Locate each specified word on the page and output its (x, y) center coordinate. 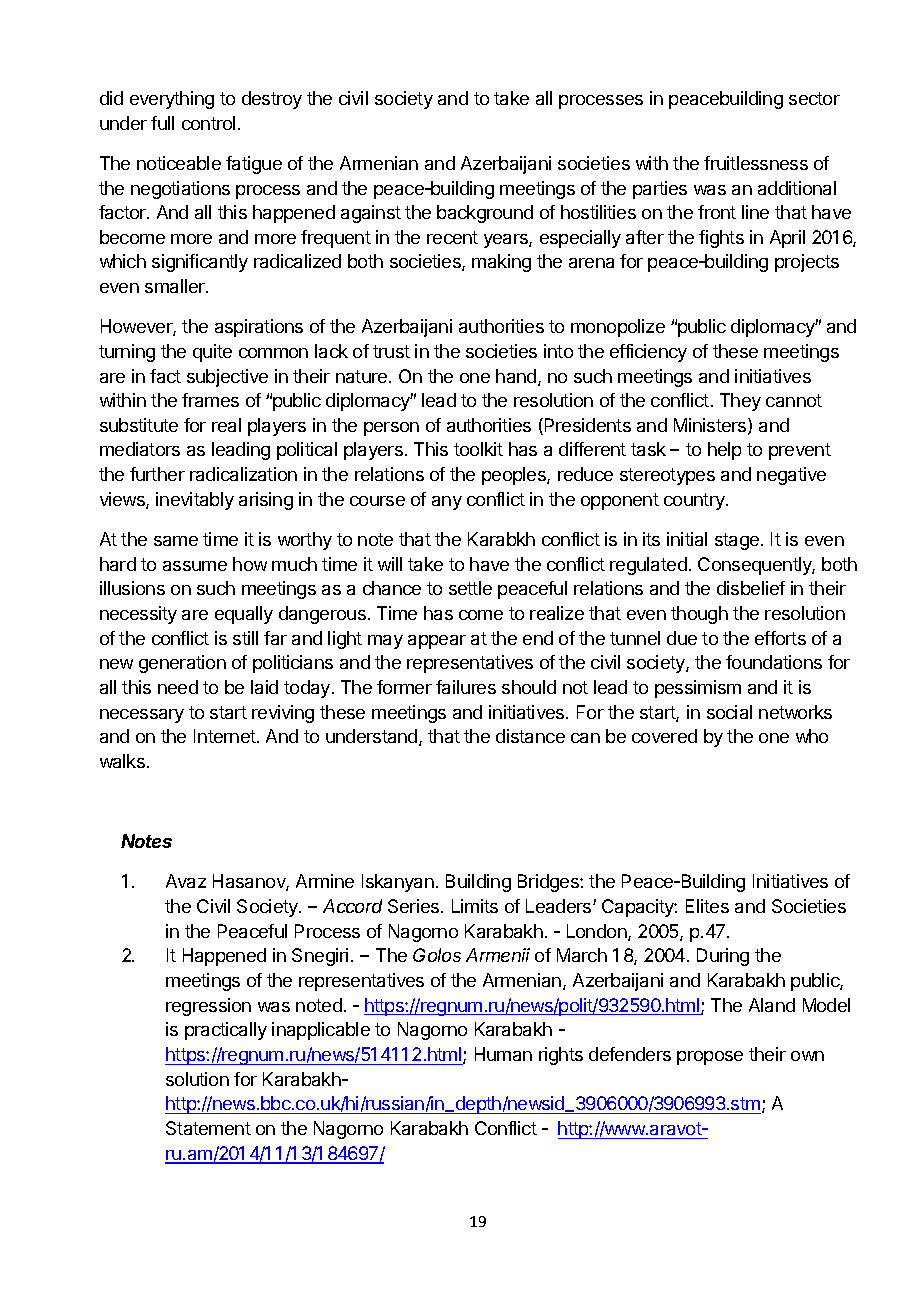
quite (212, 353)
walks (122, 761)
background (485, 214)
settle (470, 588)
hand (517, 377)
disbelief (751, 588)
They (740, 402)
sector (814, 98)
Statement (208, 1128)
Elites (707, 906)
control (208, 123)
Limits (475, 906)
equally (244, 615)
